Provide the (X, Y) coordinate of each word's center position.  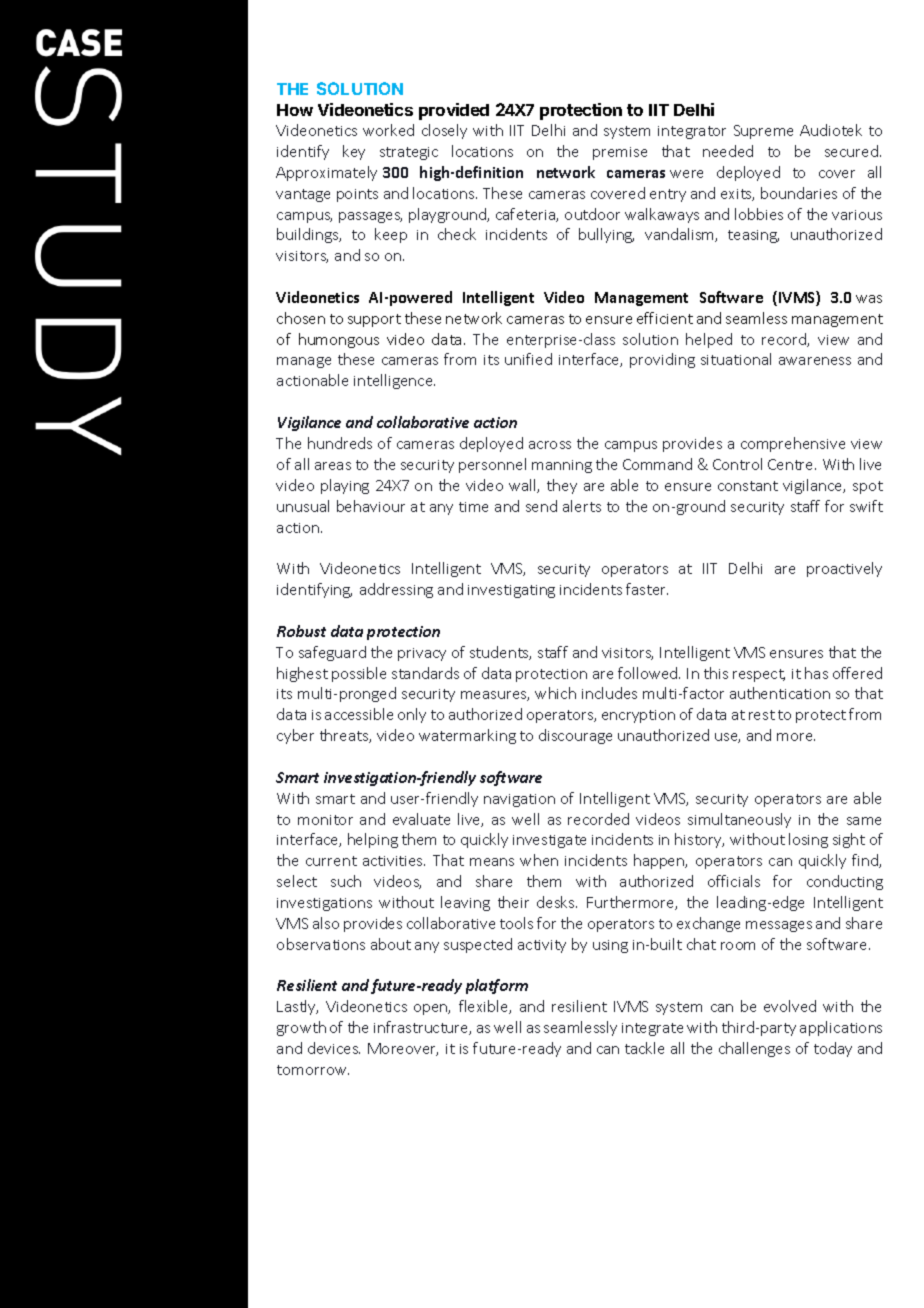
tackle (644, 1048)
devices (334, 1048)
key (354, 152)
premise (620, 153)
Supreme (763, 132)
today (833, 1049)
